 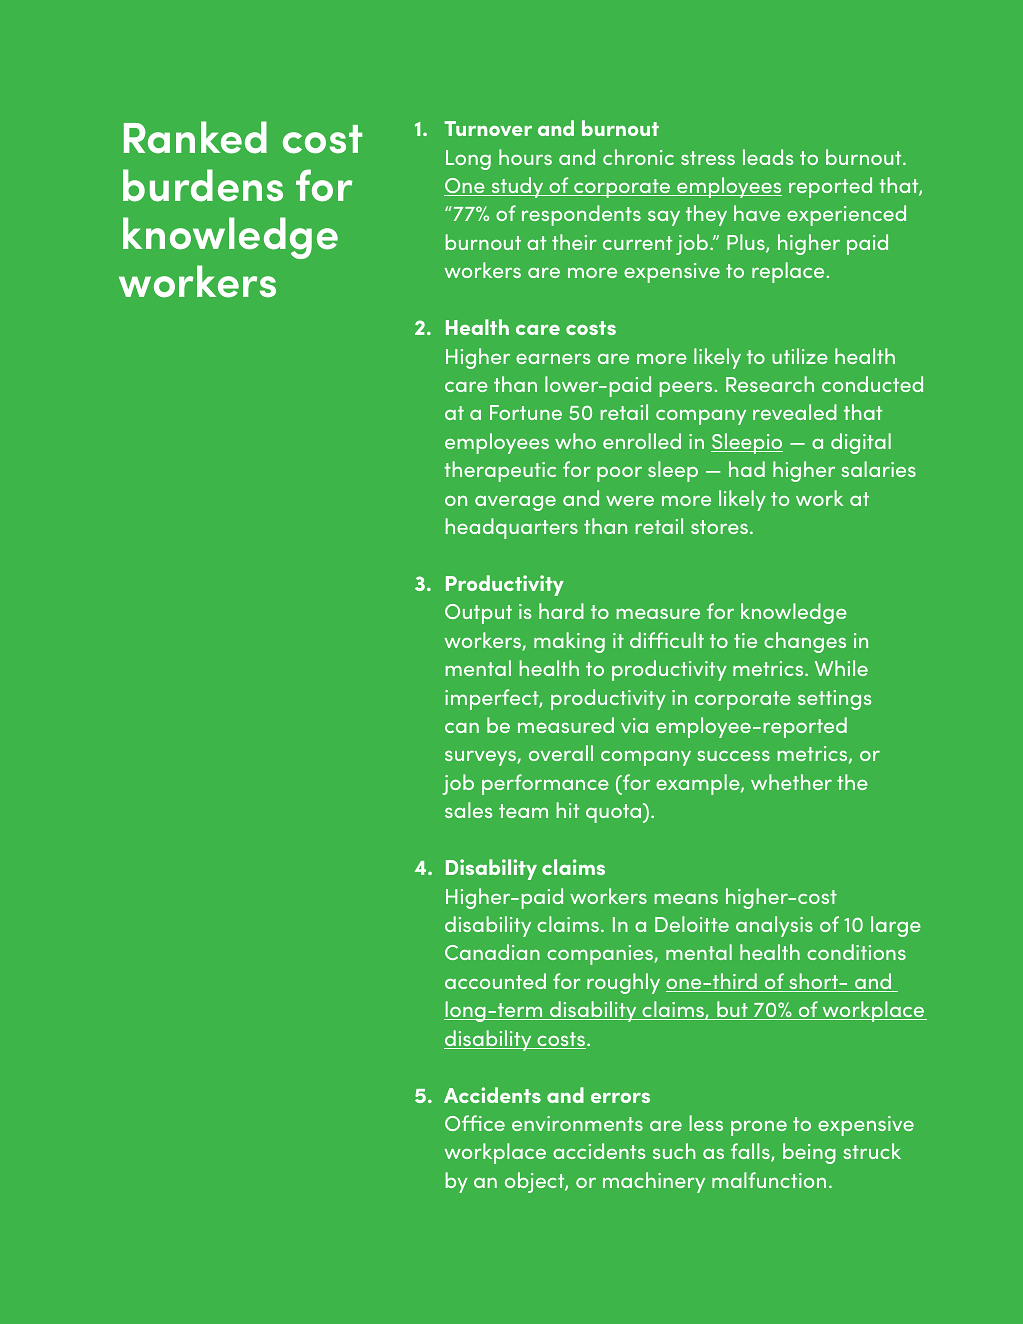 What do you see at coordinates (511, 528) in the screenshot?
I see `headquarters` at bounding box center [511, 528].
